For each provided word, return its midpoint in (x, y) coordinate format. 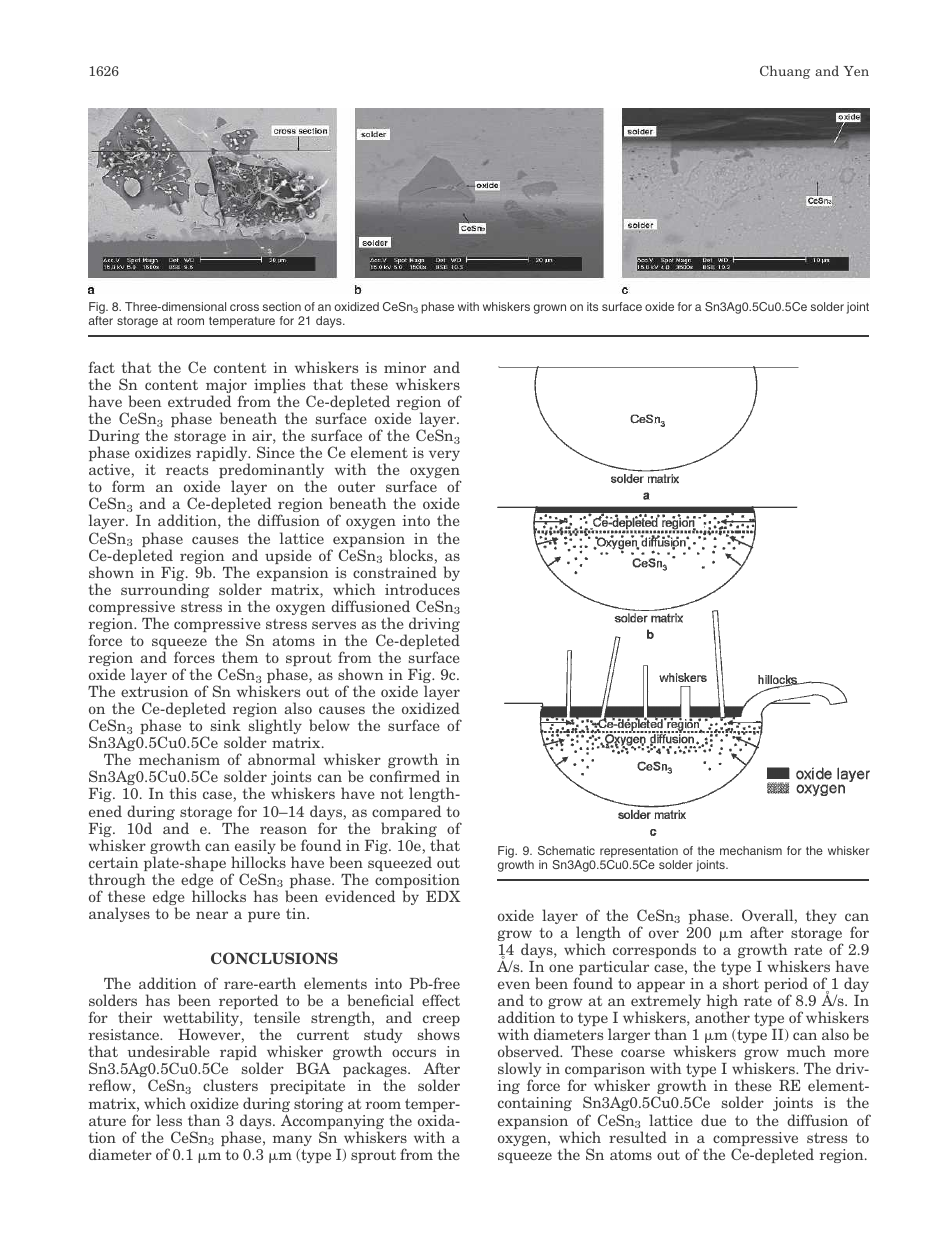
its (592, 306)
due (713, 1120)
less (169, 1120)
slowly (519, 1071)
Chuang (785, 72)
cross (244, 307)
